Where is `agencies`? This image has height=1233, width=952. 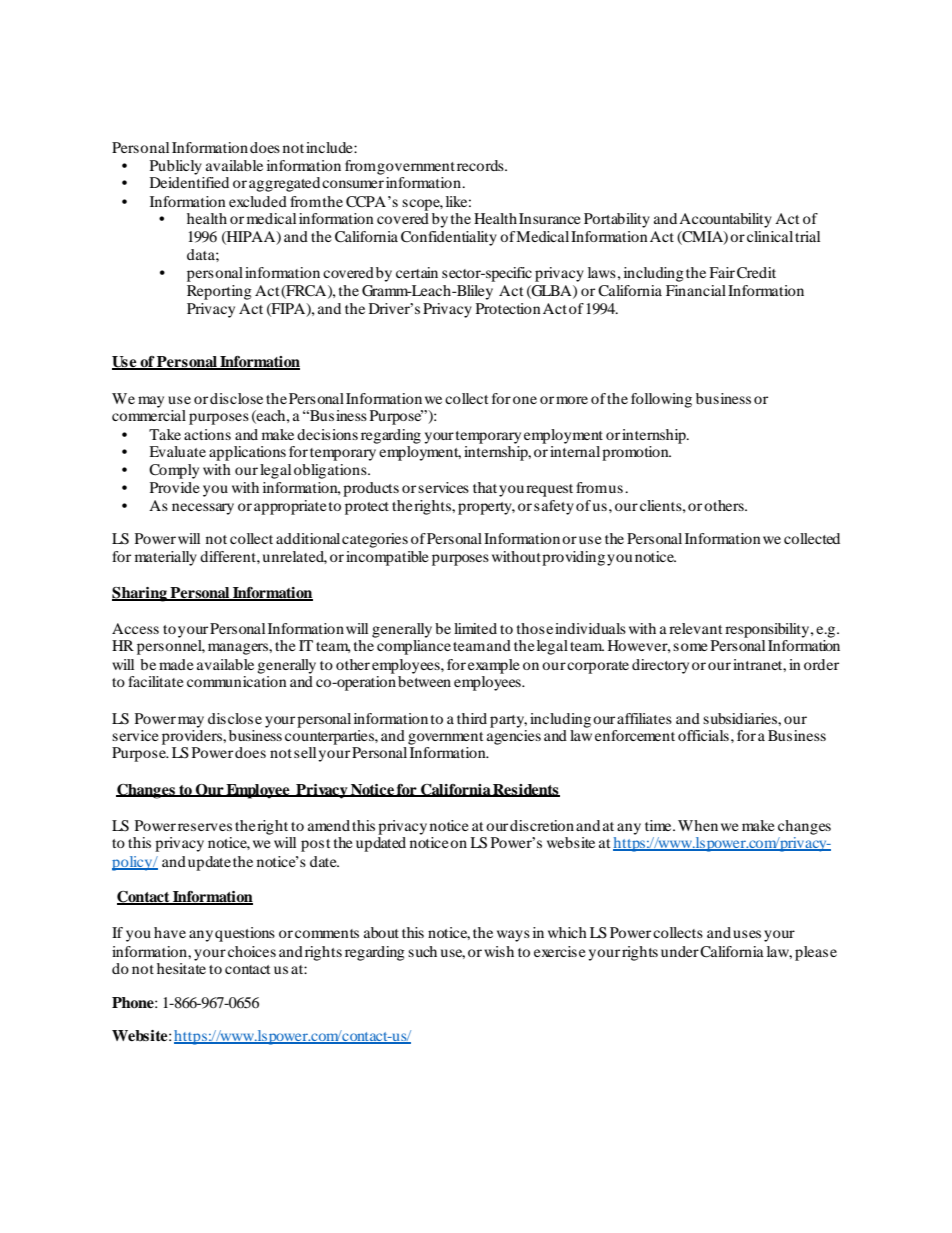
agencies is located at coordinates (514, 737).
